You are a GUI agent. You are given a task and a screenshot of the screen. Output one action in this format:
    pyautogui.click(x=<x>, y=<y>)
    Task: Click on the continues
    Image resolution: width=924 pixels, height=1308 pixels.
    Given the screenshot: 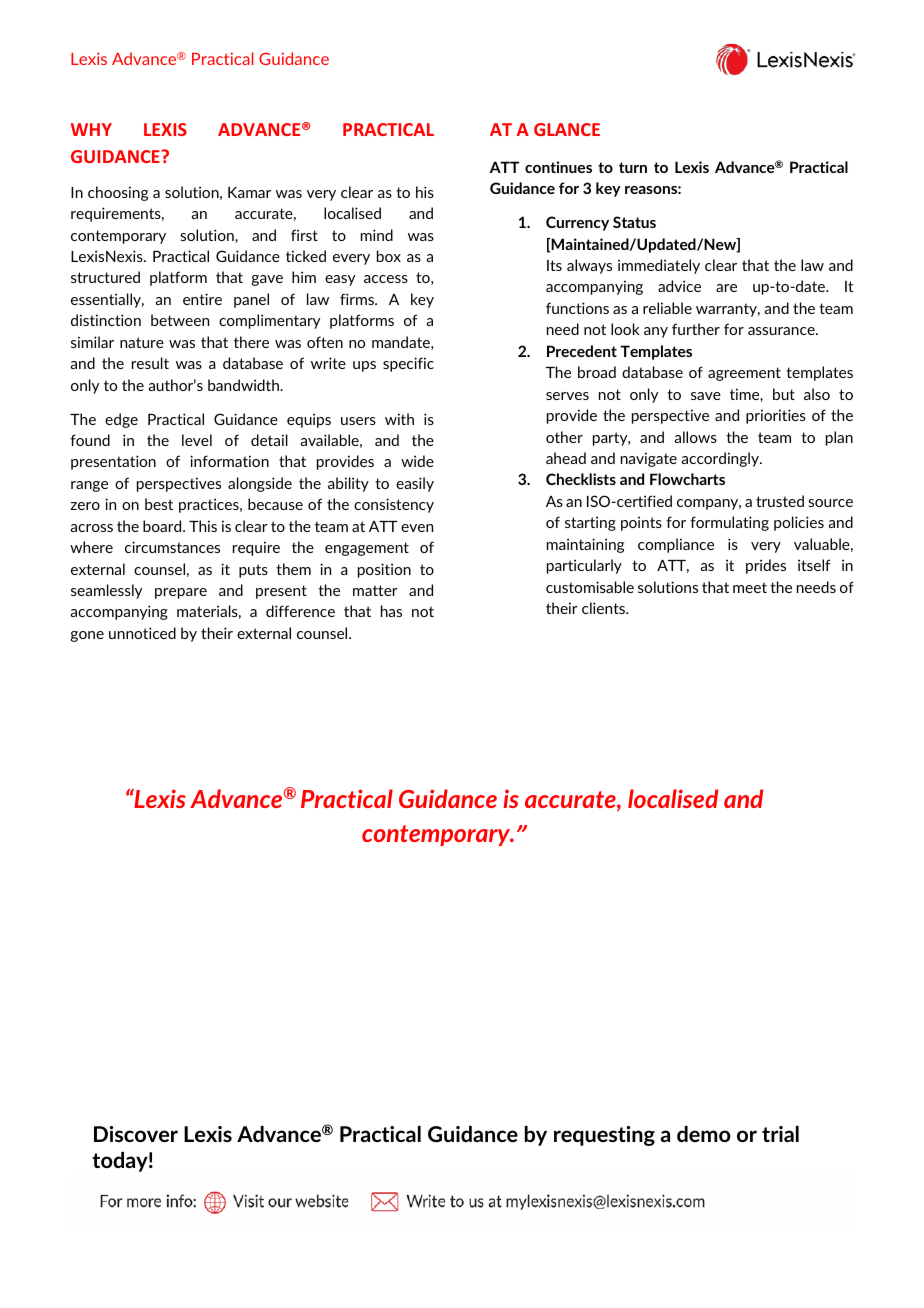 What is the action you would take?
    pyautogui.click(x=558, y=167)
